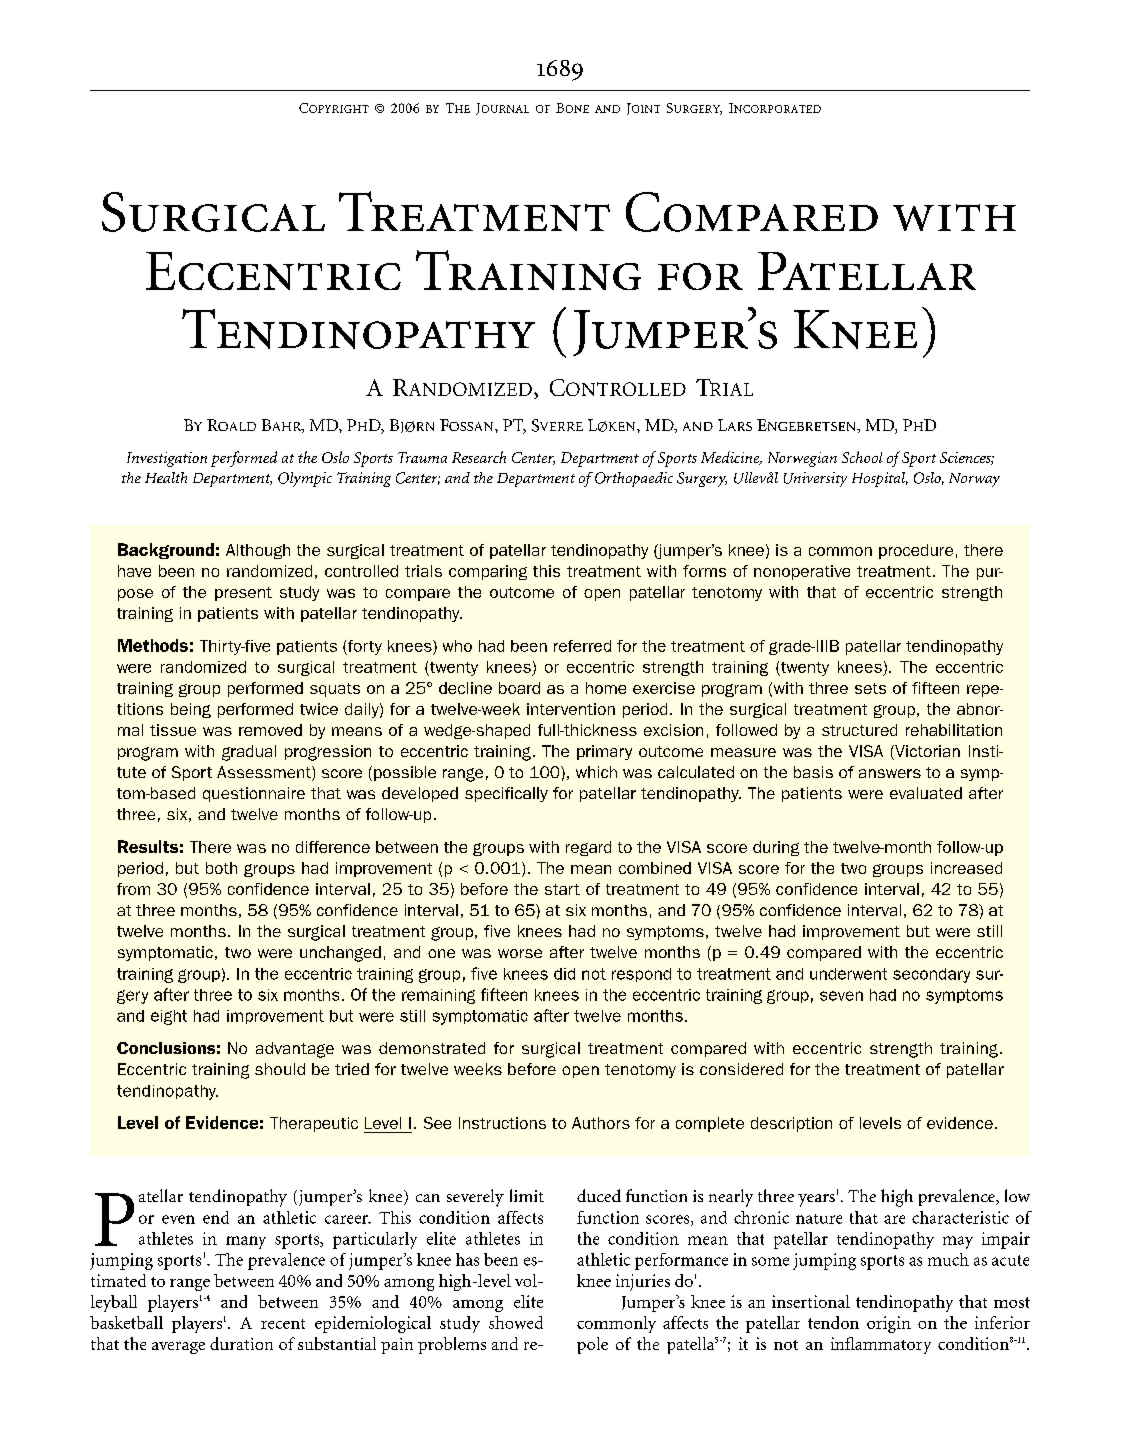 This image has width=1121, height=1451. What do you see at coordinates (862, 457) in the image?
I see `School` at bounding box center [862, 457].
